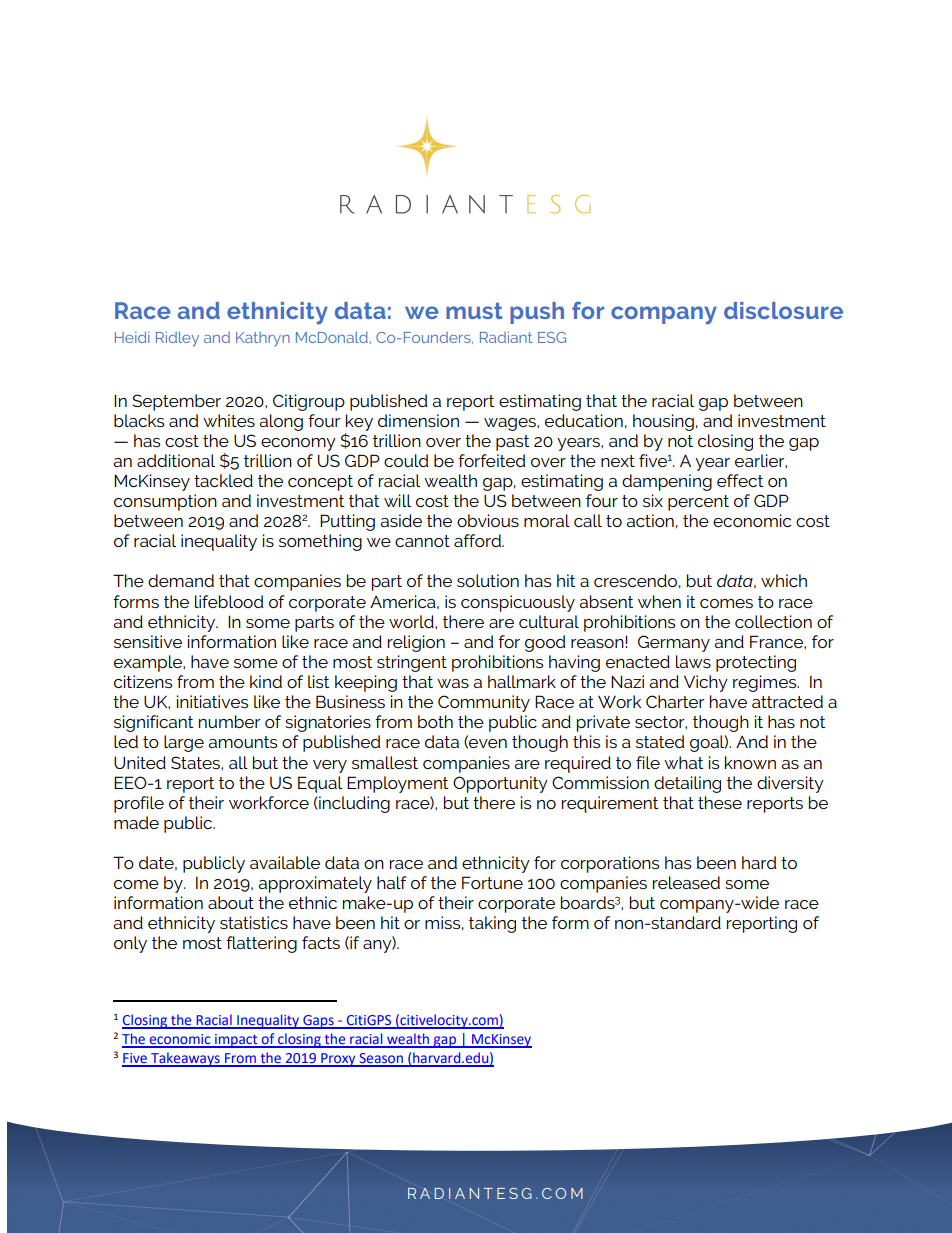  I want to click on Ridley, so click(177, 339).
